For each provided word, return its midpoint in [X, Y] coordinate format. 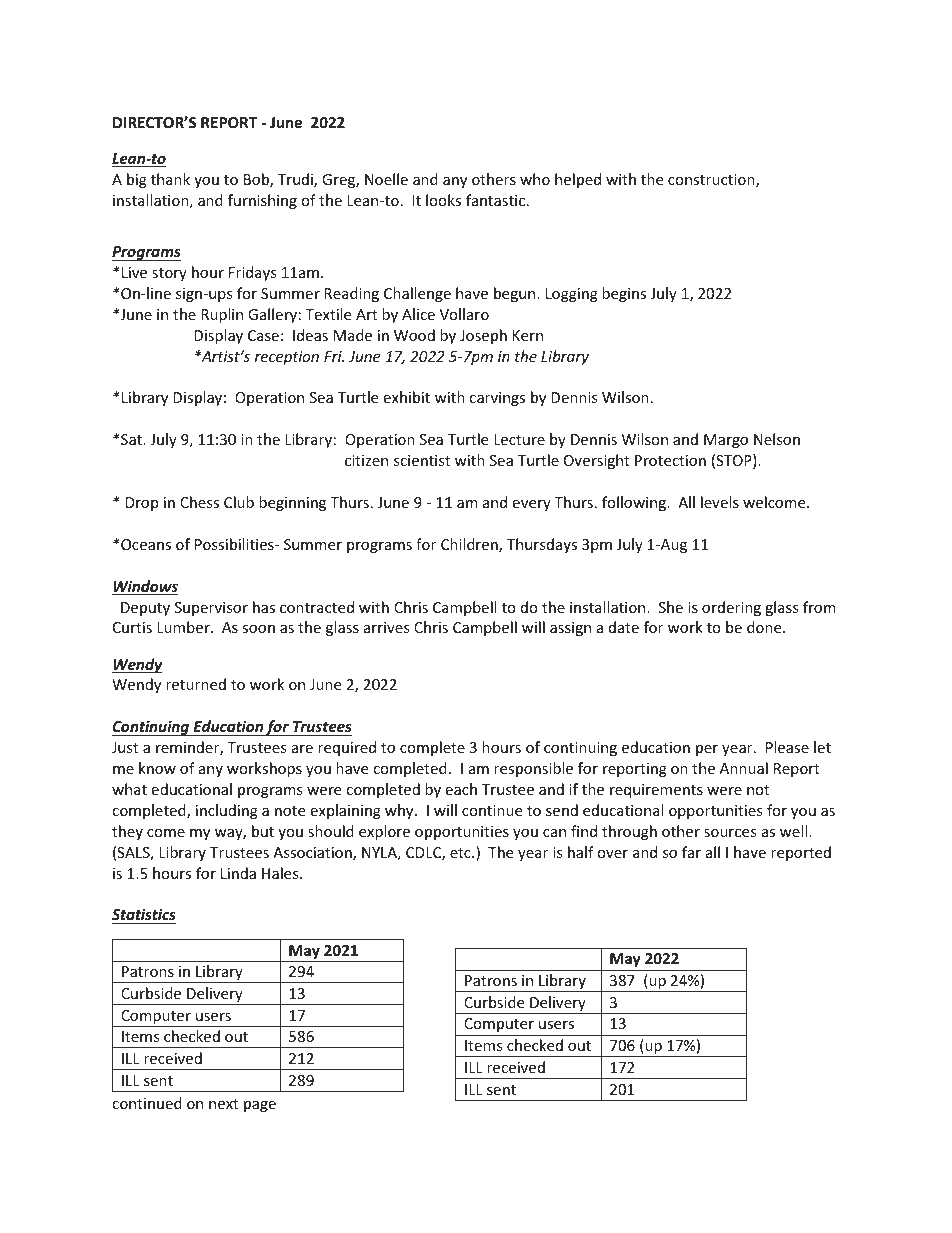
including [227, 811]
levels [720, 502]
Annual [744, 768]
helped [578, 180]
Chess [199, 502]
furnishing [262, 201]
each [461, 789]
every [531, 505]
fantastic [497, 200]
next [223, 1104]
